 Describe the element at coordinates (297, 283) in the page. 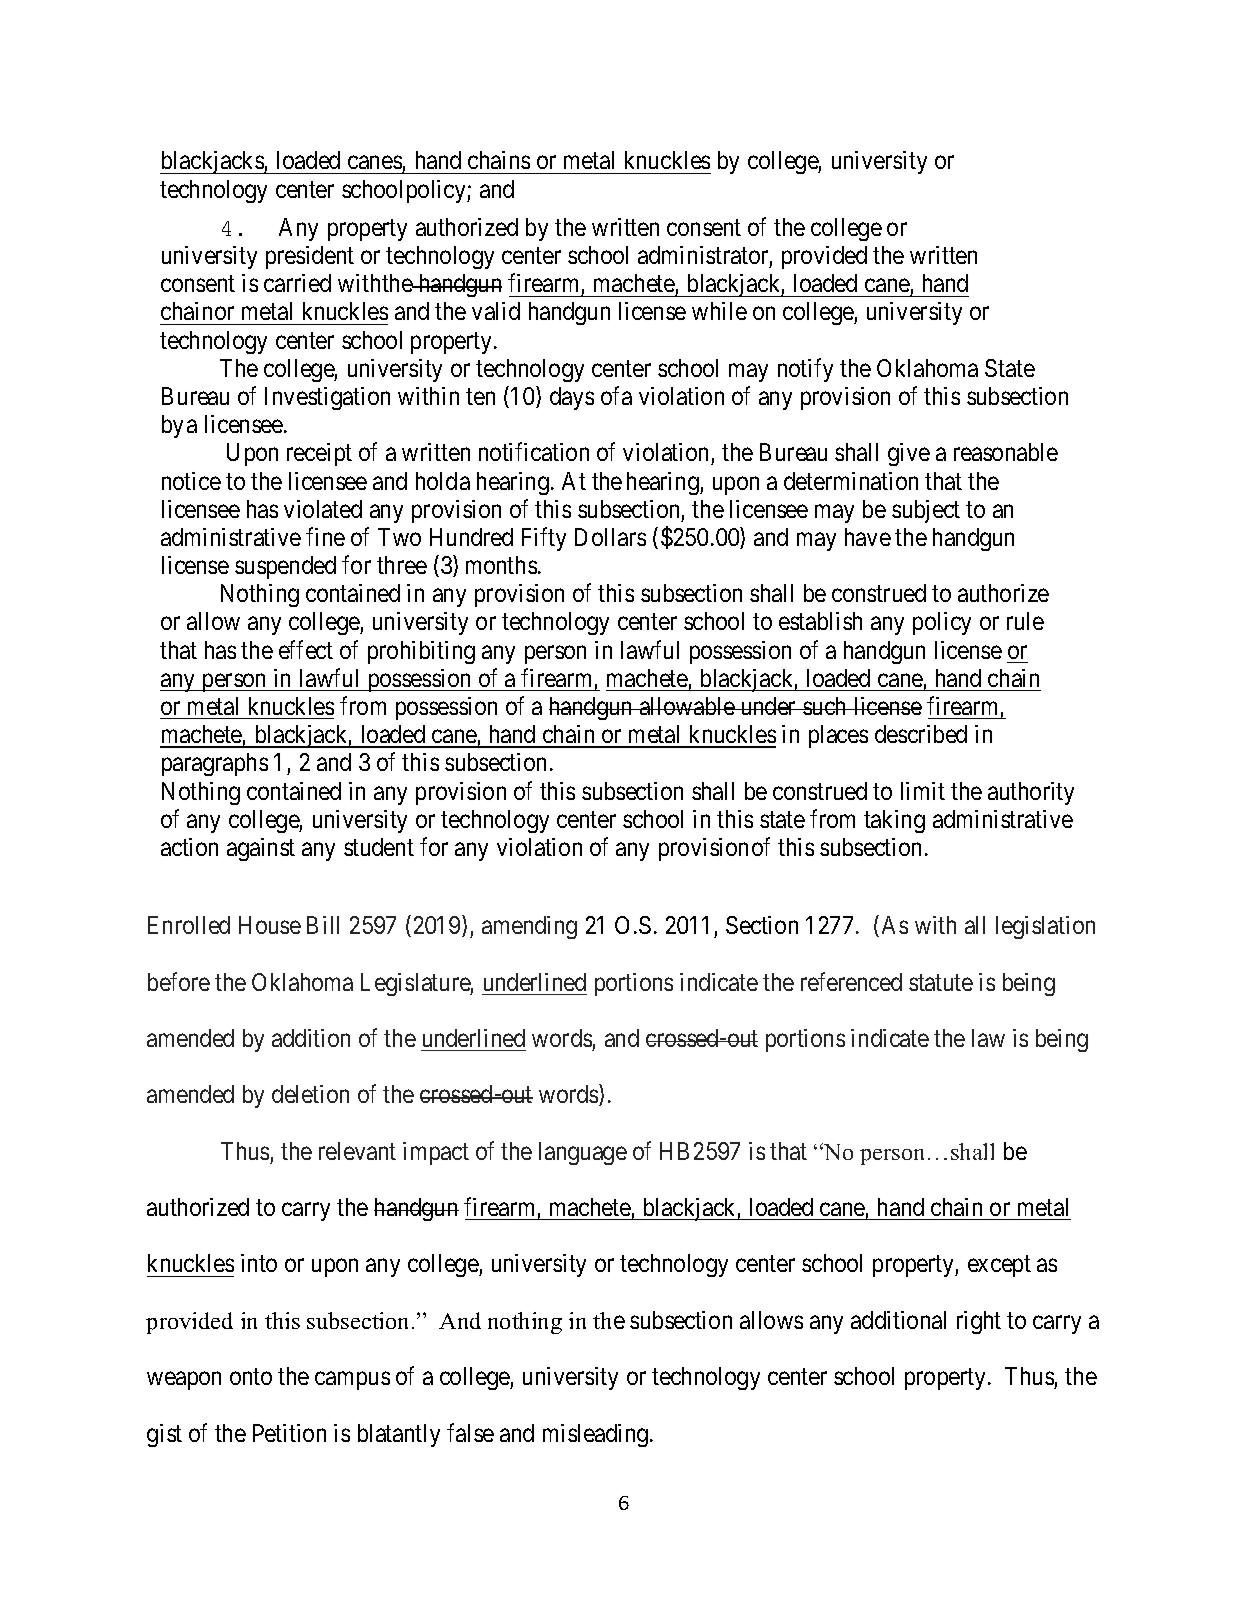

I see `carried` at that location.
